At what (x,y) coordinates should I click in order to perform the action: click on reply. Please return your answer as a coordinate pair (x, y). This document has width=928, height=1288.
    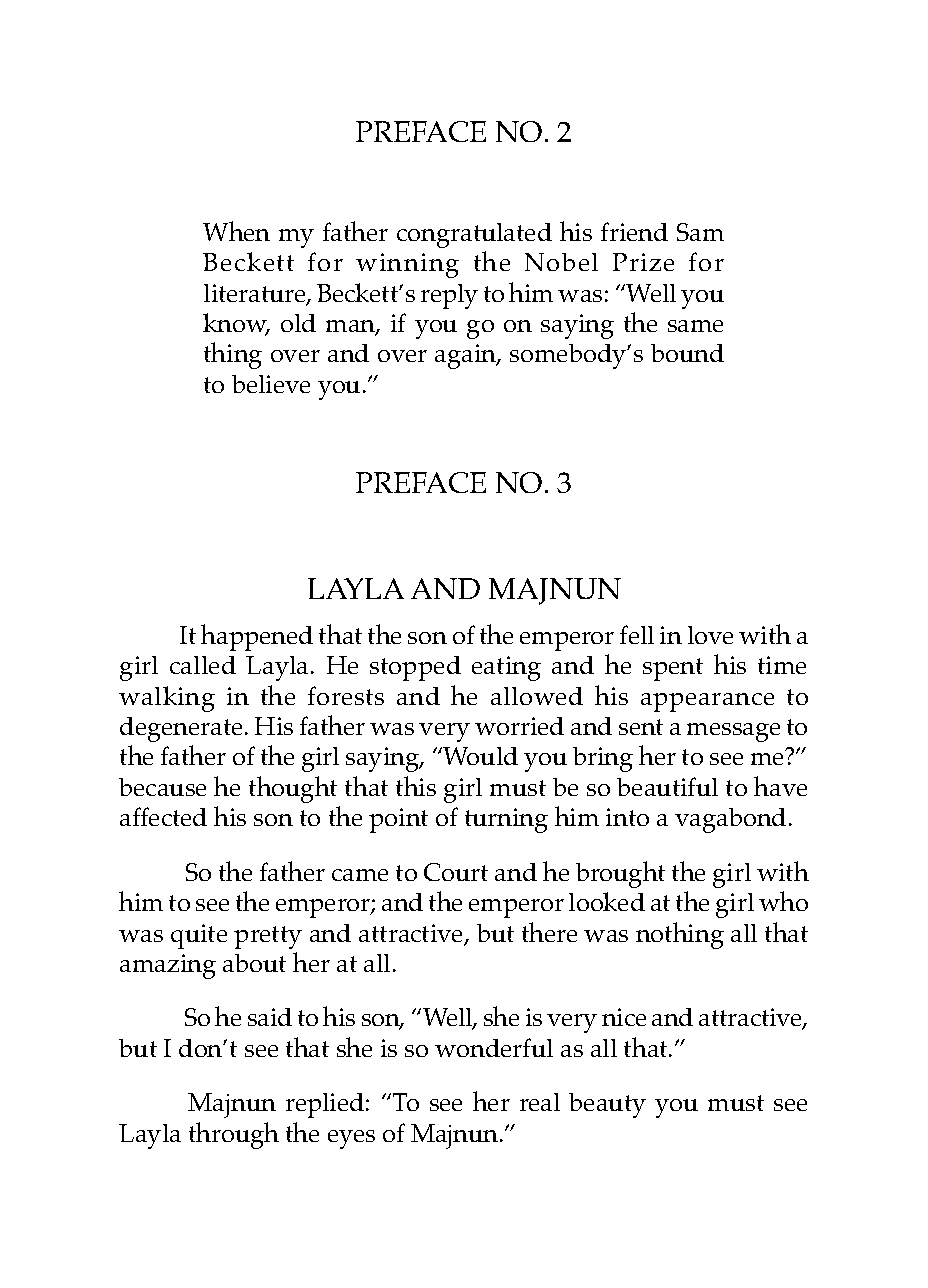
    Looking at the image, I should click on (449, 296).
